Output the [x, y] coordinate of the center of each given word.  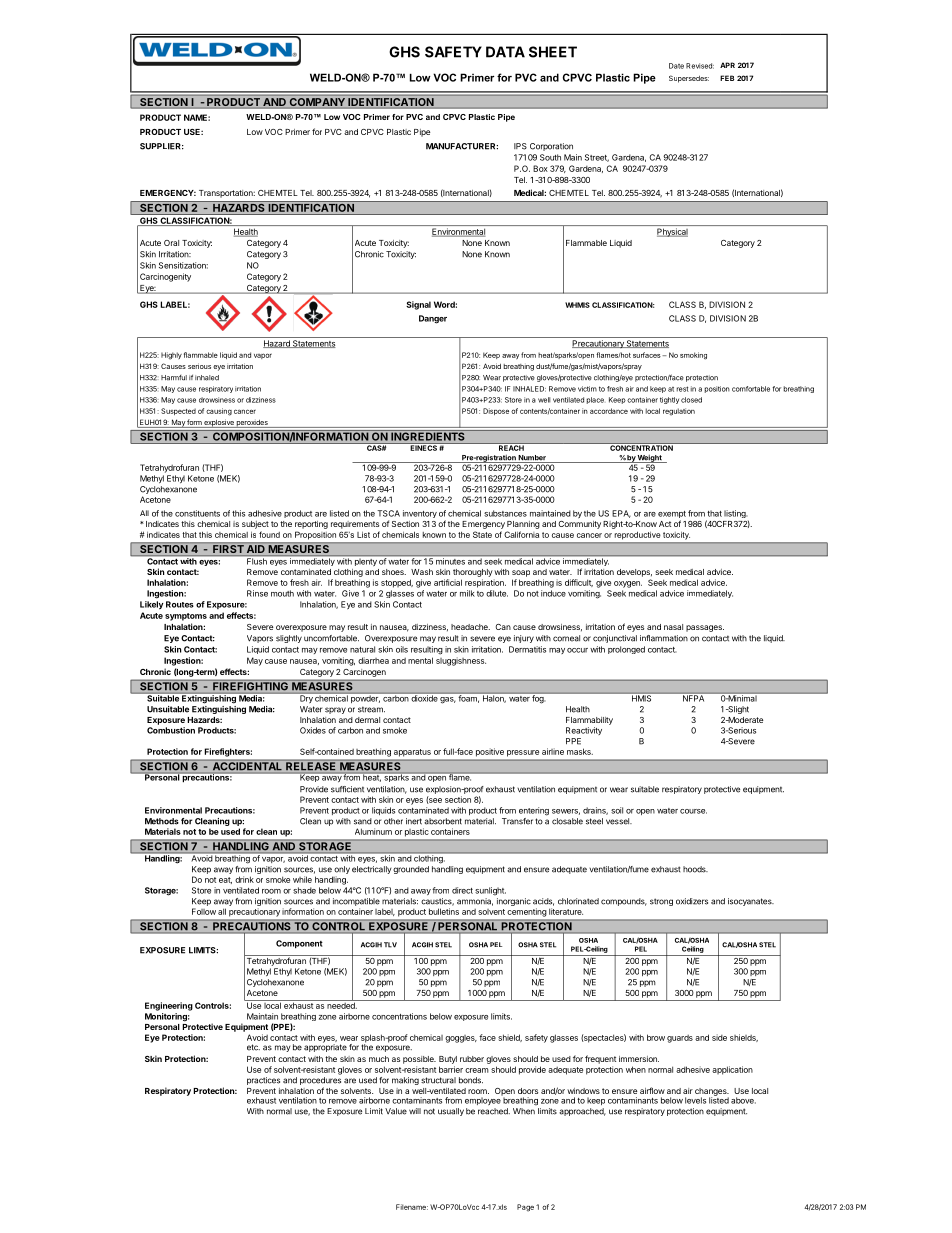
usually [451, 1112]
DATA [505, 52]
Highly [171, 356]
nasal [673, 627]
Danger [433, 319]
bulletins [444, 911]
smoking [693, 356]
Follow [204, 911]
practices [263, 1081]
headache [470, 627]
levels [695, 1100]
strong [661, 902]
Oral [171, 243]
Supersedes [689, 79]
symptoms [186, 617]
